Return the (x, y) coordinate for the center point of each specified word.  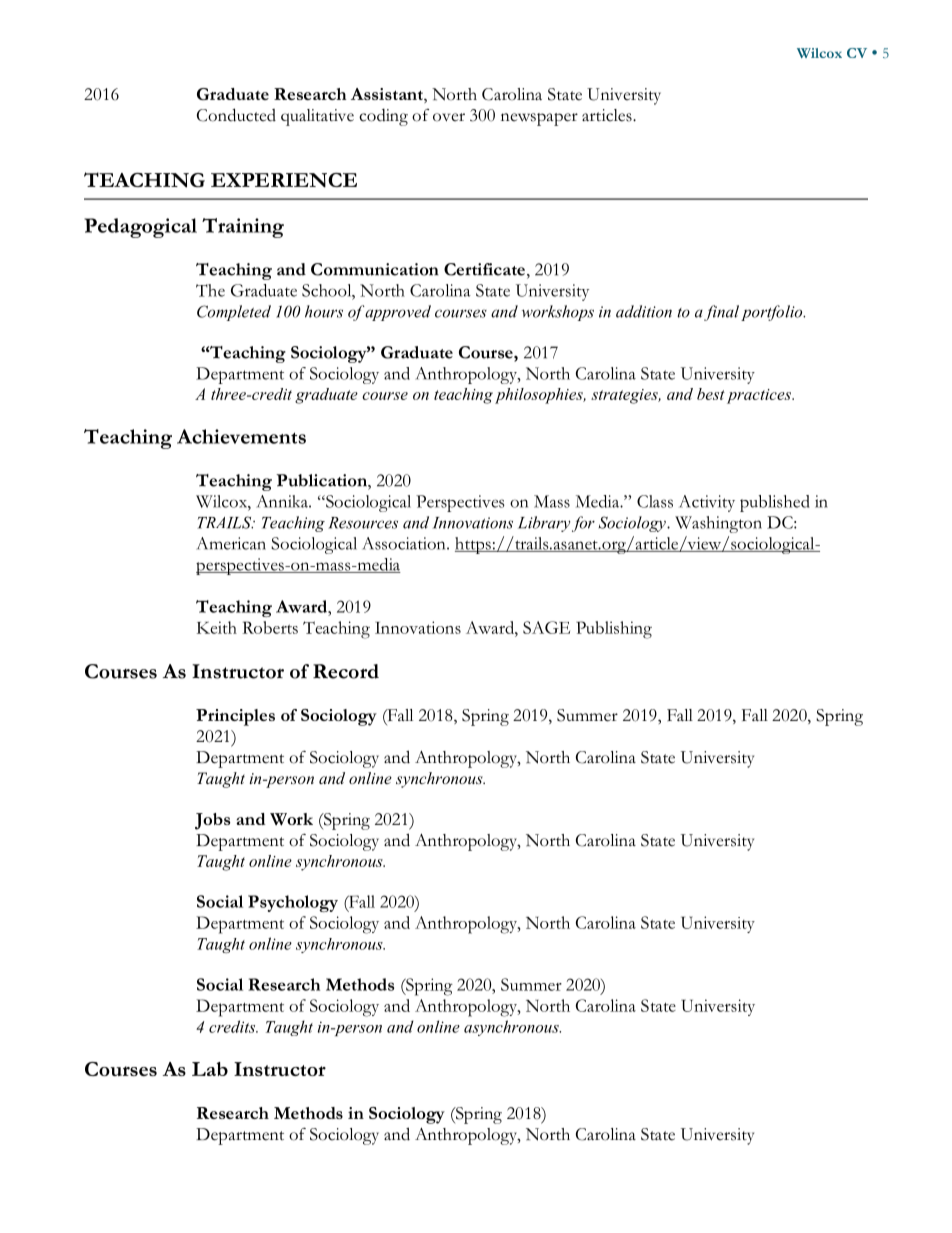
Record (346, 671)
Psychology (293, 903)
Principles (235, 717)
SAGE (546, 627)
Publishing (614, 630)
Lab (210, 1069)
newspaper (539, 119)
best (711, 394)
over (449, 117)
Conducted (236, 115)
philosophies (540, 396)
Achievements (241, 436)
